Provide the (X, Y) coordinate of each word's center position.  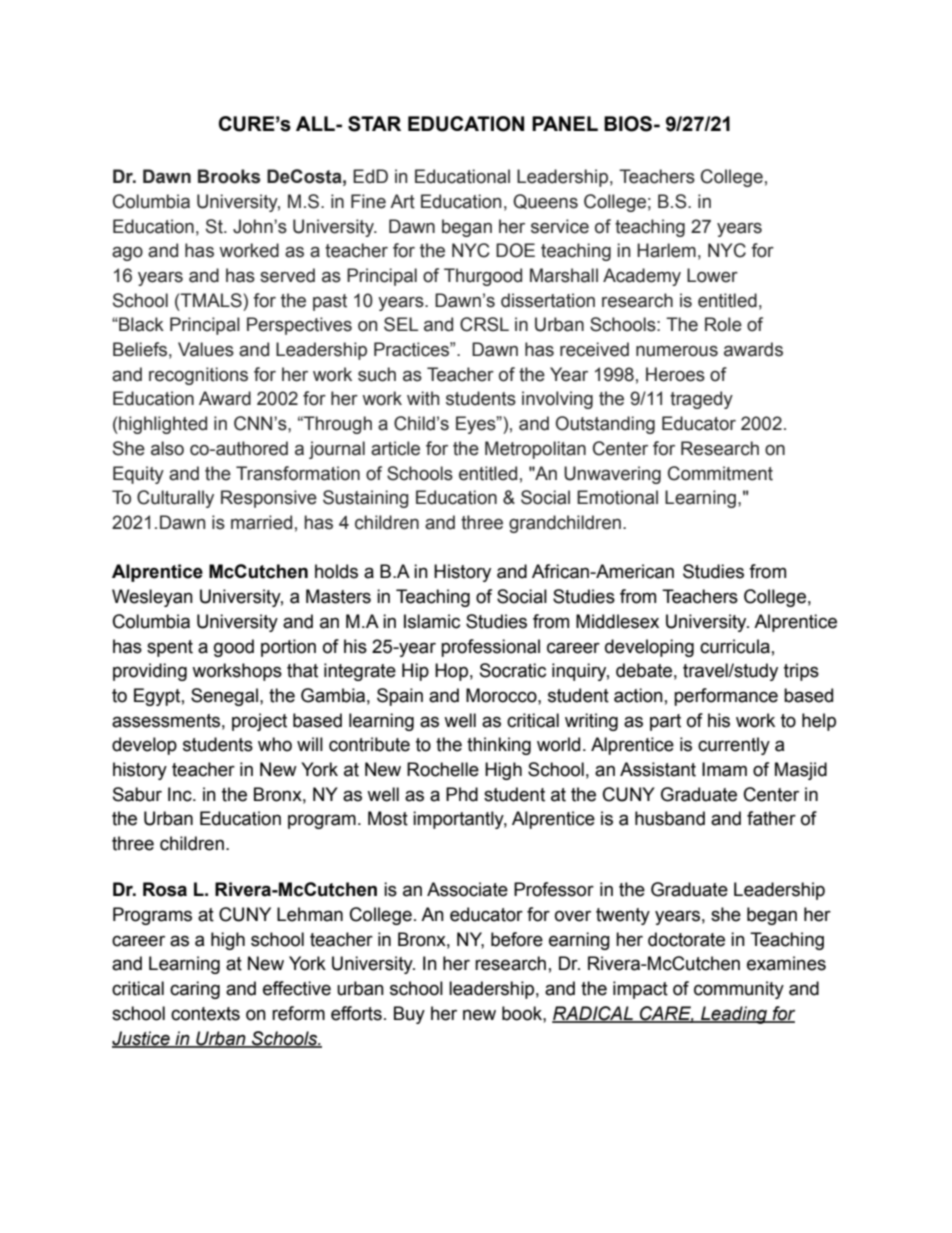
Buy (409, 1015)
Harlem (666, 250)
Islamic (432, 621)
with (423, 398)
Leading (734, 1015)
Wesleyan (152, 598)
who (275, 744)
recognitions (198, 376)
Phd (462, 794)
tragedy (701, 400)
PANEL (565, 123)
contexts (205, 1014)
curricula (735, 646)
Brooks (229, 176)
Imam (724, 769)
